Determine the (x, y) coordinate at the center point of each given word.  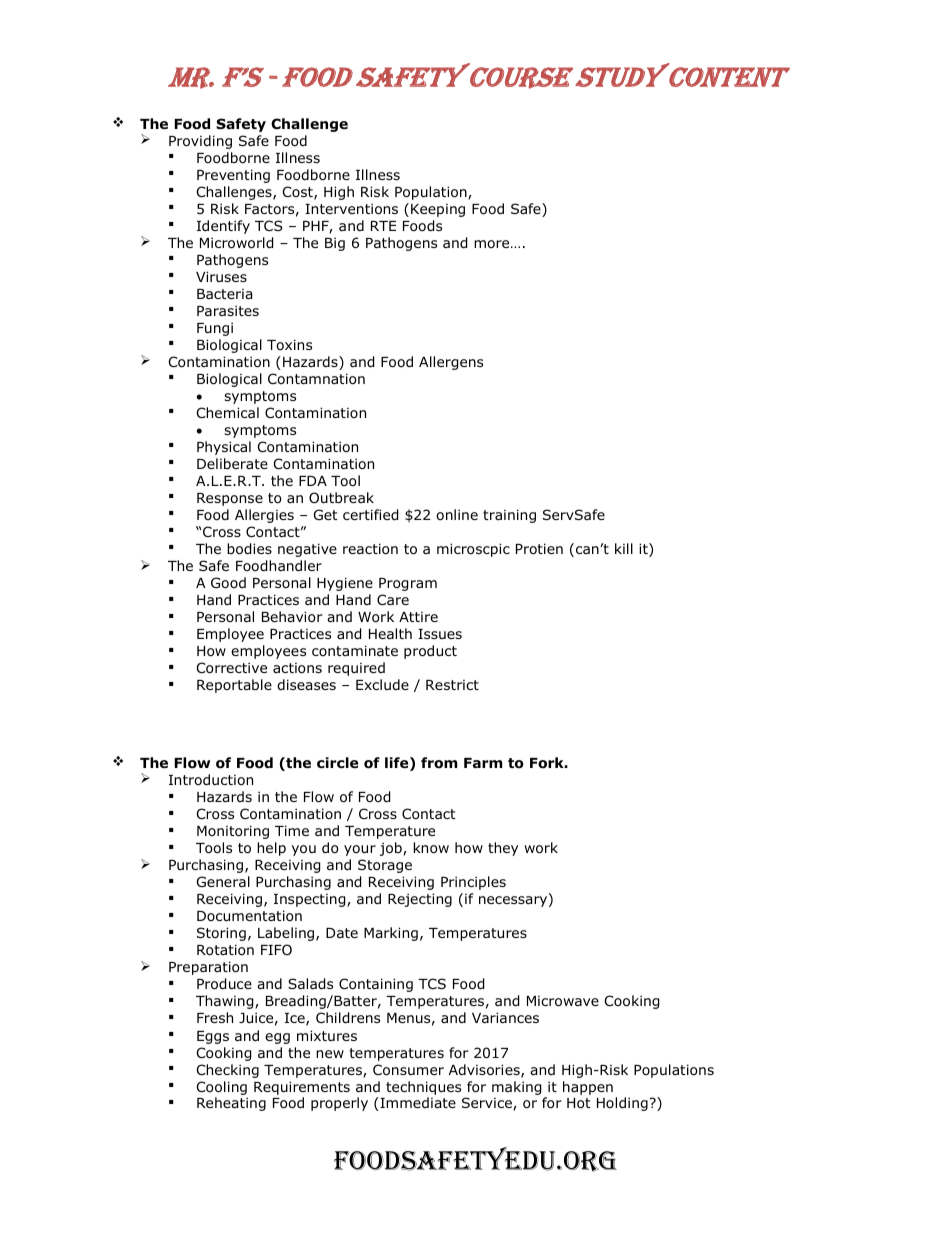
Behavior (292, 617)
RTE (383, 226)
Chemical (228, 412)
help (271, 849)
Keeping (438, 210)
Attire (418, 617)
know (431, 848)
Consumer (408, 1070)
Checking (228, 1071)
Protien (539, 548)
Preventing (233, 176)
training (509, 516)
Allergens (451, 363)
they (503, 849)
